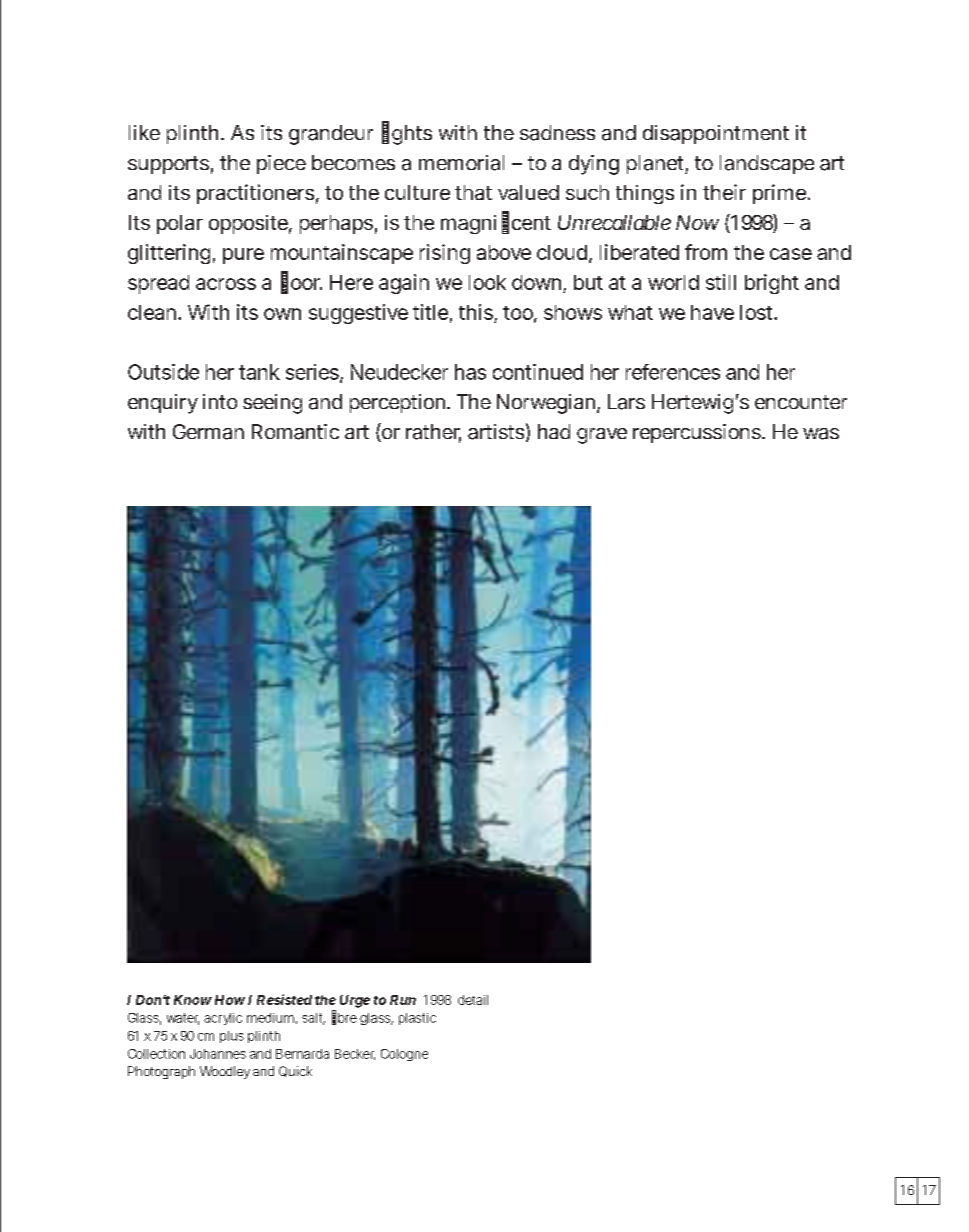 This screenshot has width=969, height=1232. Describe the element at coordinates (554, 431) in the screenshot. I see `had` at that location.
